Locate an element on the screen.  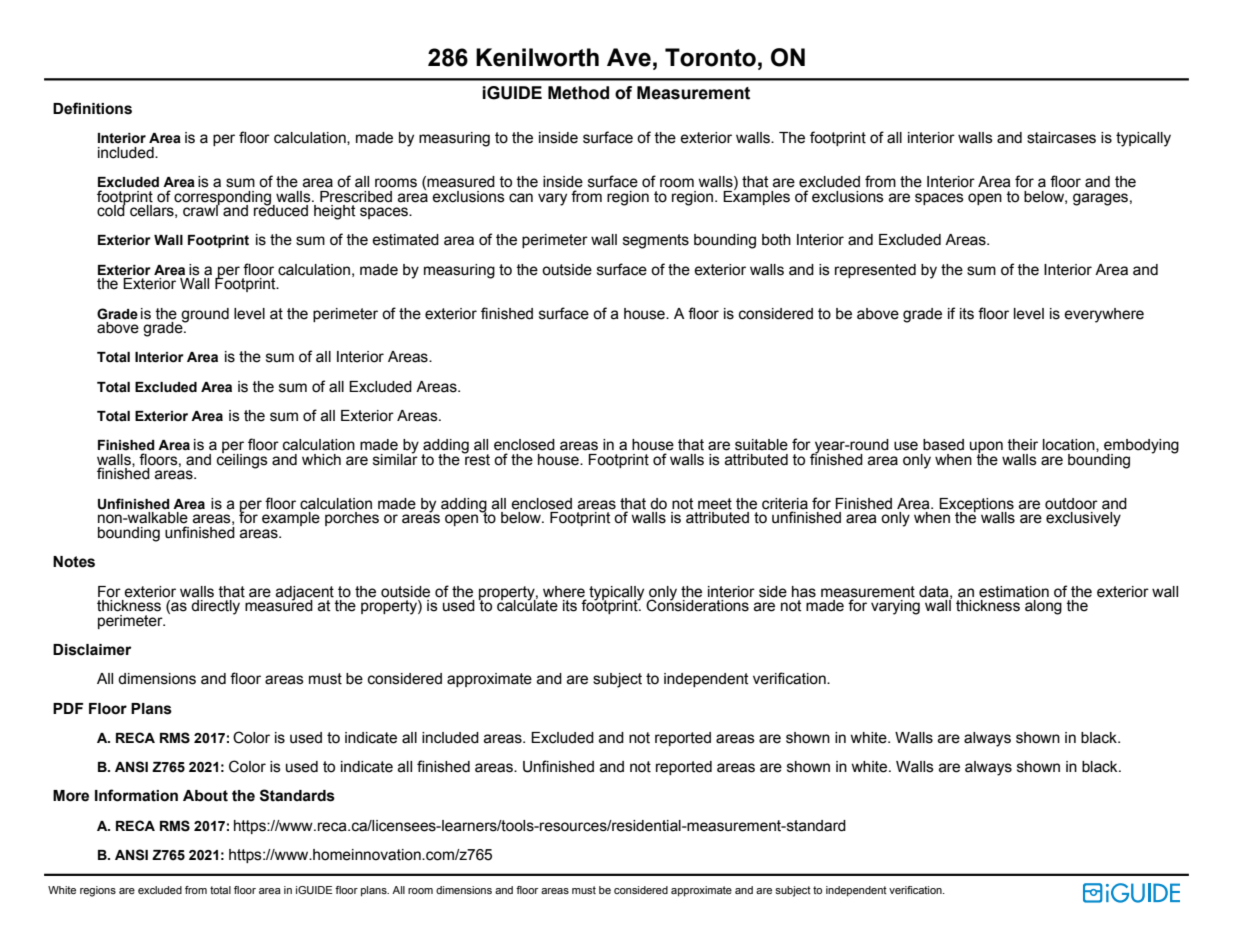
rest is located at coordinates (476, 459).
